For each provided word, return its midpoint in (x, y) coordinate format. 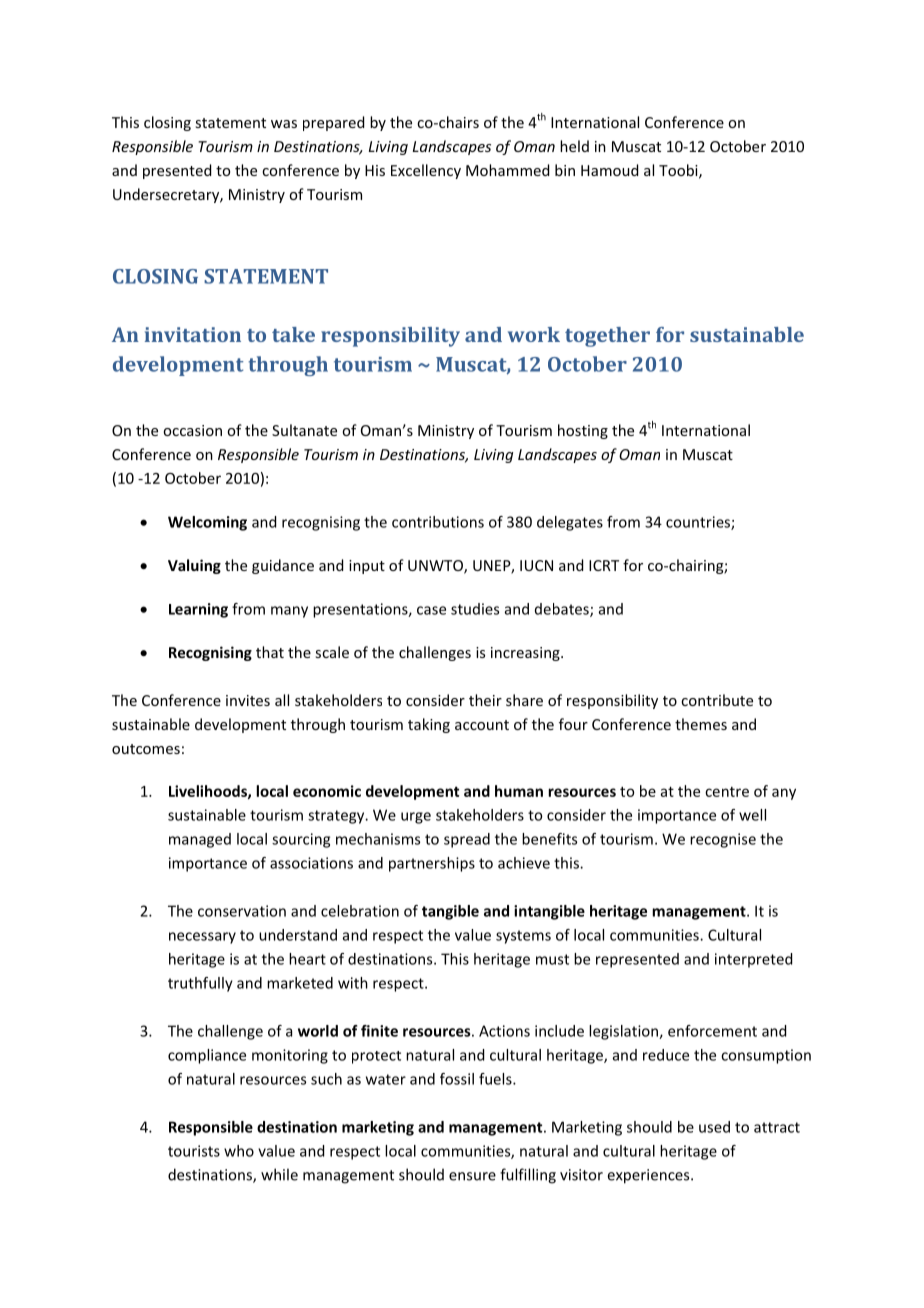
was (284, 124)
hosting (583, 431)
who (239, 1151)
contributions (438, 522)
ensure (472, 1176)
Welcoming (207, 523)
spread (467, 840)
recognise (723, 840)
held (574, 146)
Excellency (426, 171)
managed (200, 840)
